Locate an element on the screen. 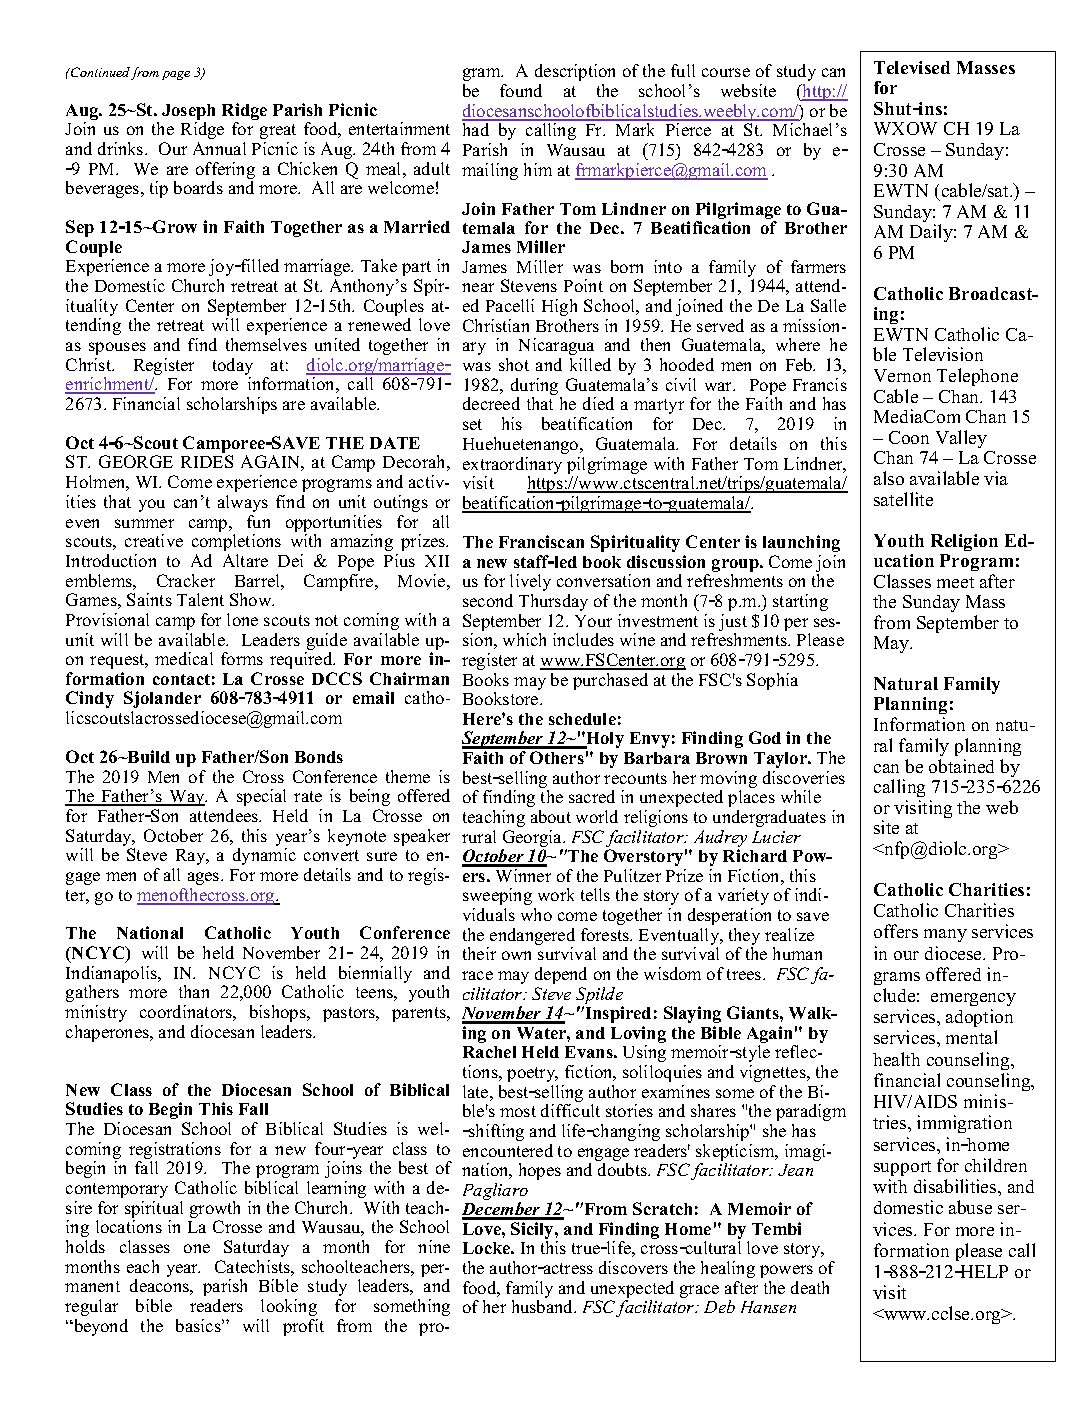 Image resolution: width=1083 pixels, height=1401 pixels. offers is located at coordinates (896, 931).
